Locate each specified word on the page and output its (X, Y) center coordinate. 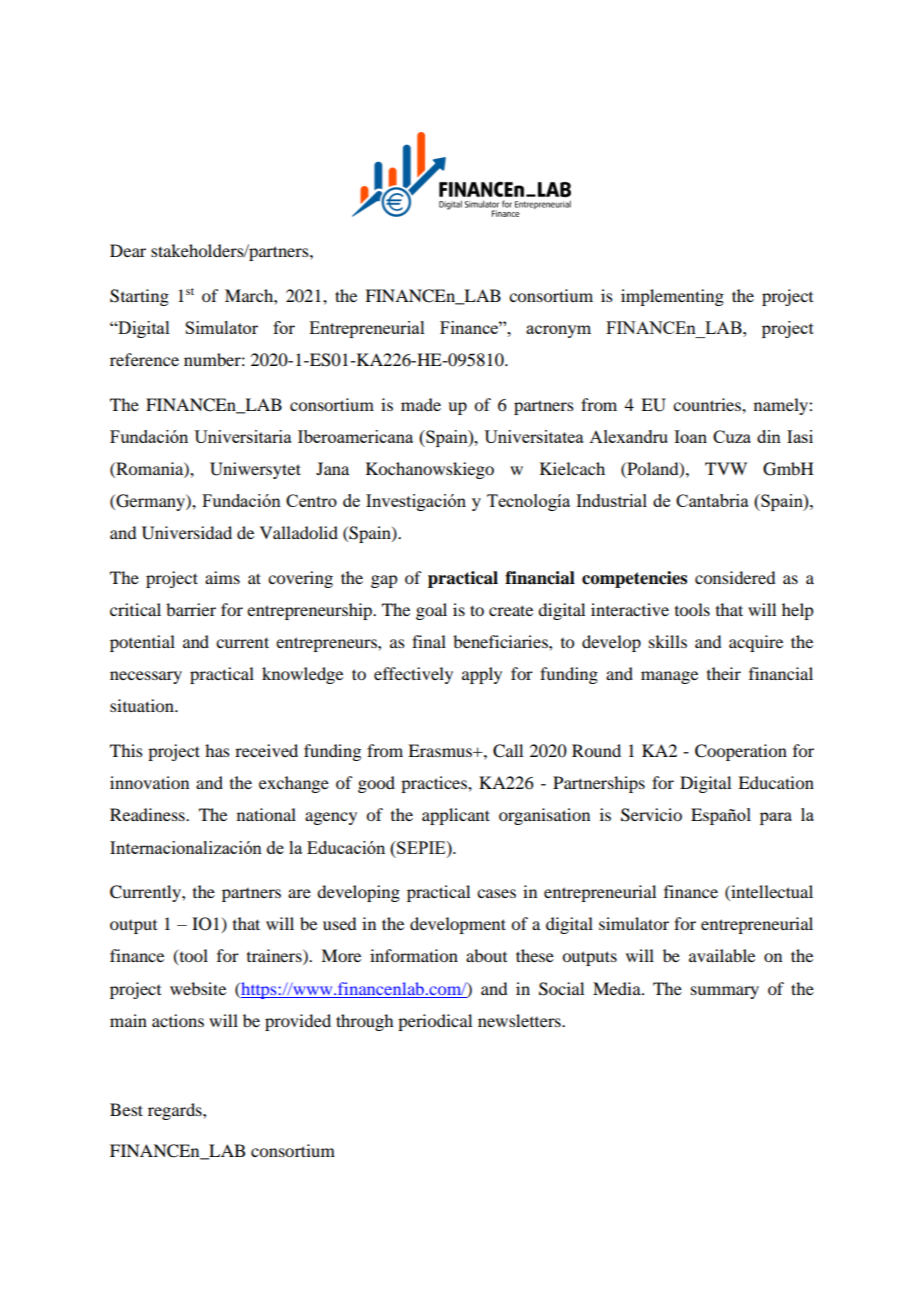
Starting (139, 297)
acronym (558, 331)
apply (482, 675)
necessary (146, 677)
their (724, 673)
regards (176, 1111)
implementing (672, 297)
